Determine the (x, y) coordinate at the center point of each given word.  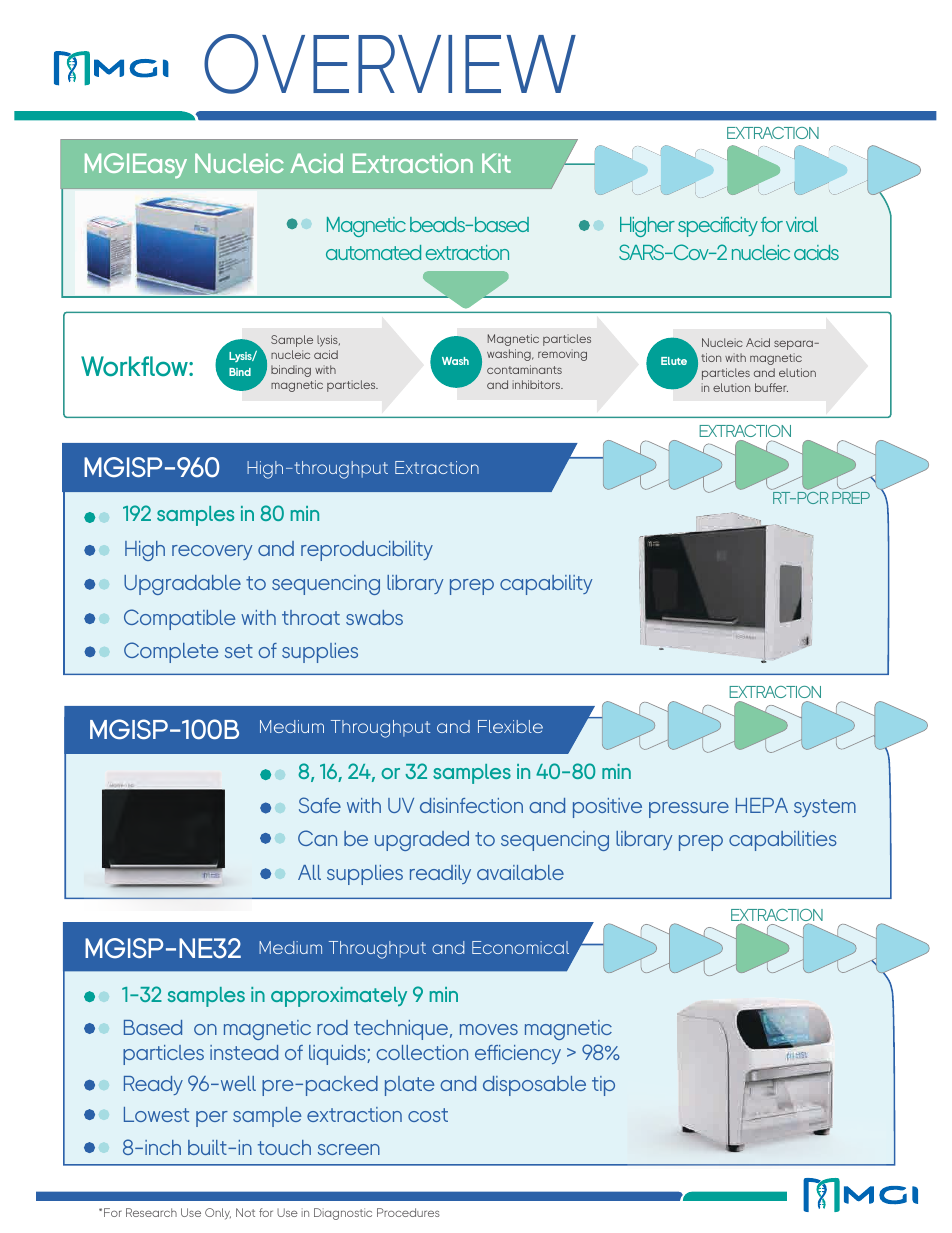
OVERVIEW (390, 64)
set (239, 651)
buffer (771, 387)
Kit (496, 163)
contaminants (524, 369)
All (309, 872)
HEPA (762, 805)
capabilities (783, 841)
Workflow (135, 366)
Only (218, 1214)
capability (546, 585)
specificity (718, 227)
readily (440, 874)
